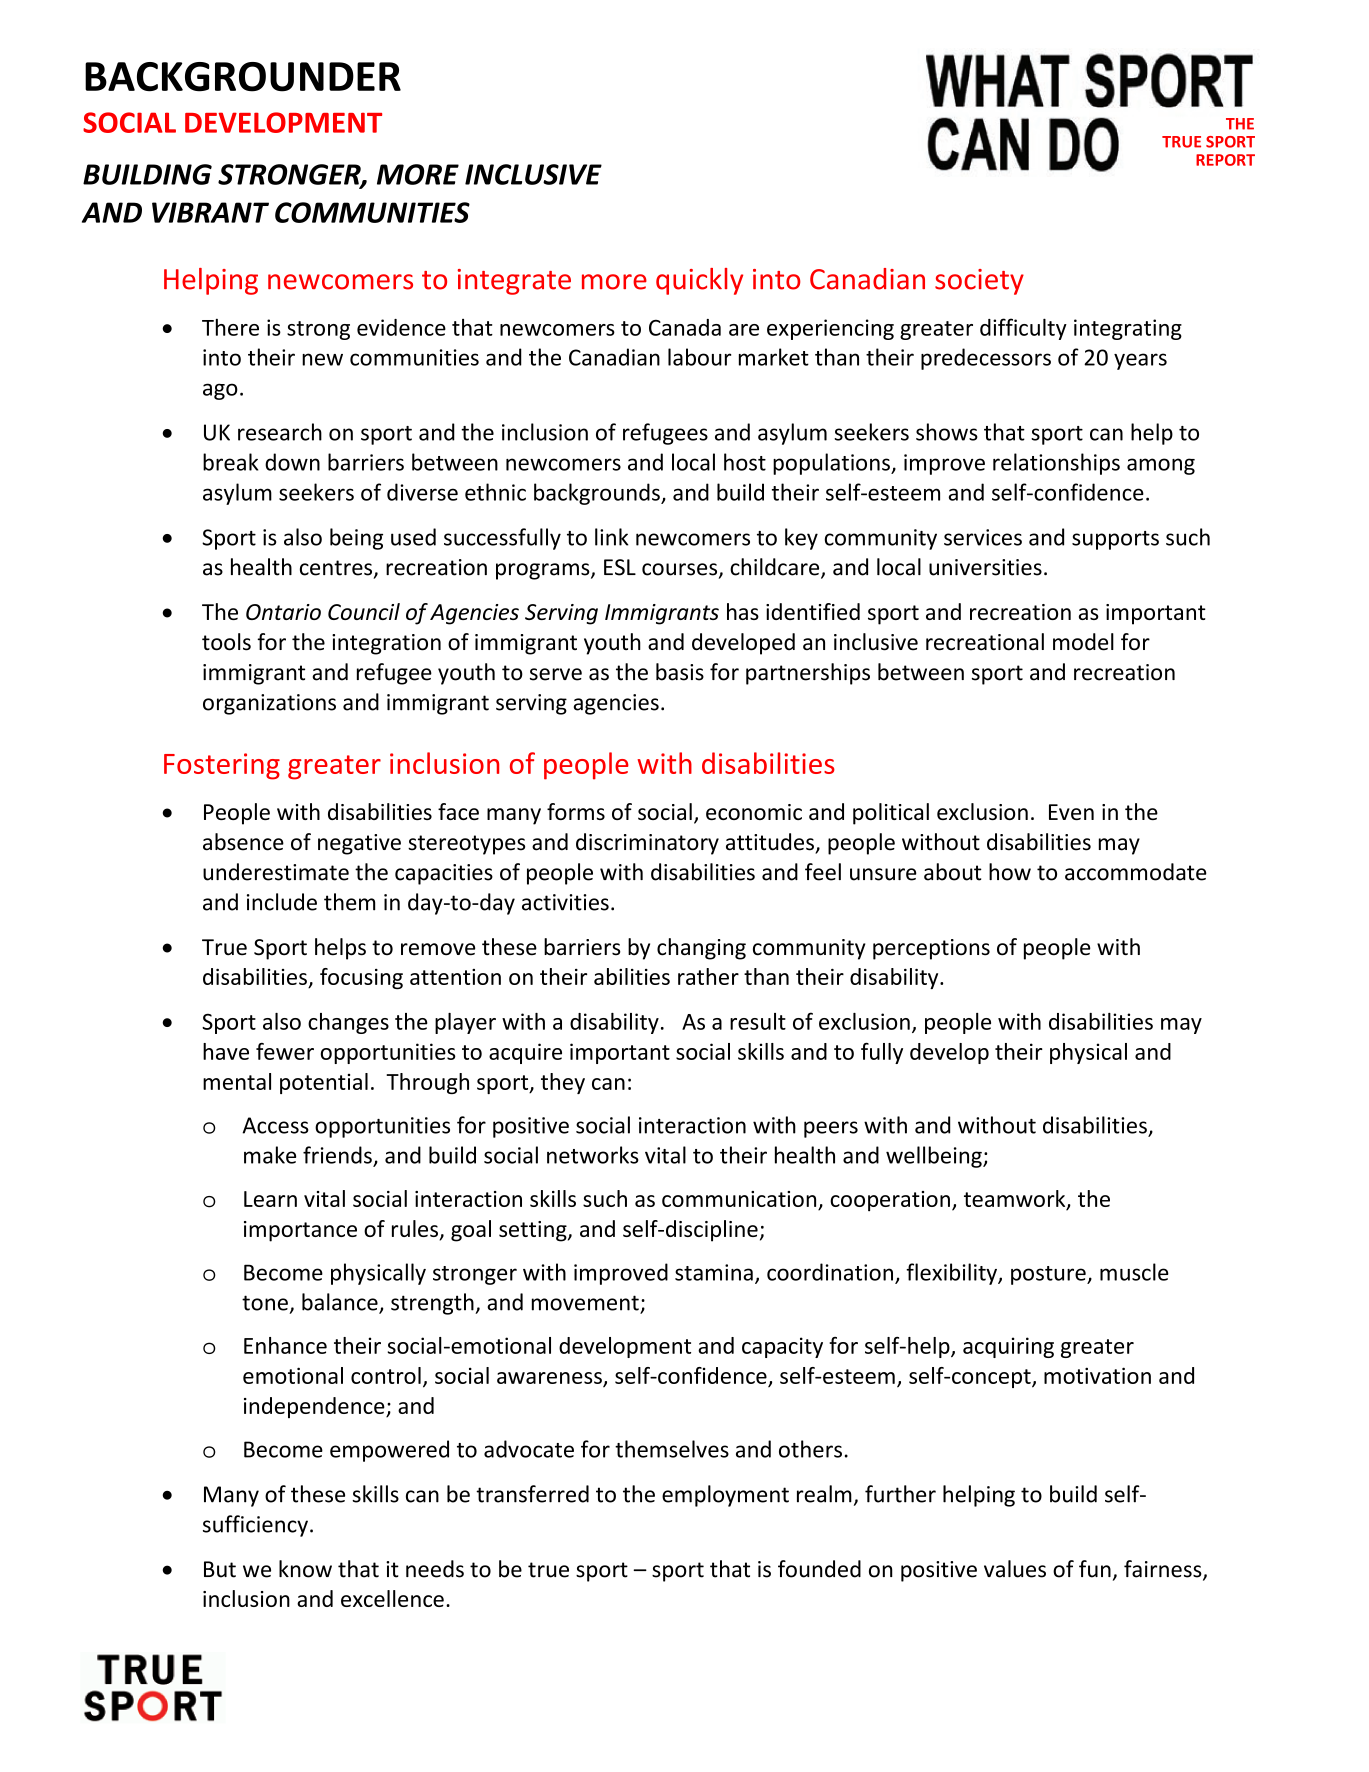 The image size is (1369, 1772). Describe the element at coordinates (386, 644) in the screenshot. I see `integration` at that location.
